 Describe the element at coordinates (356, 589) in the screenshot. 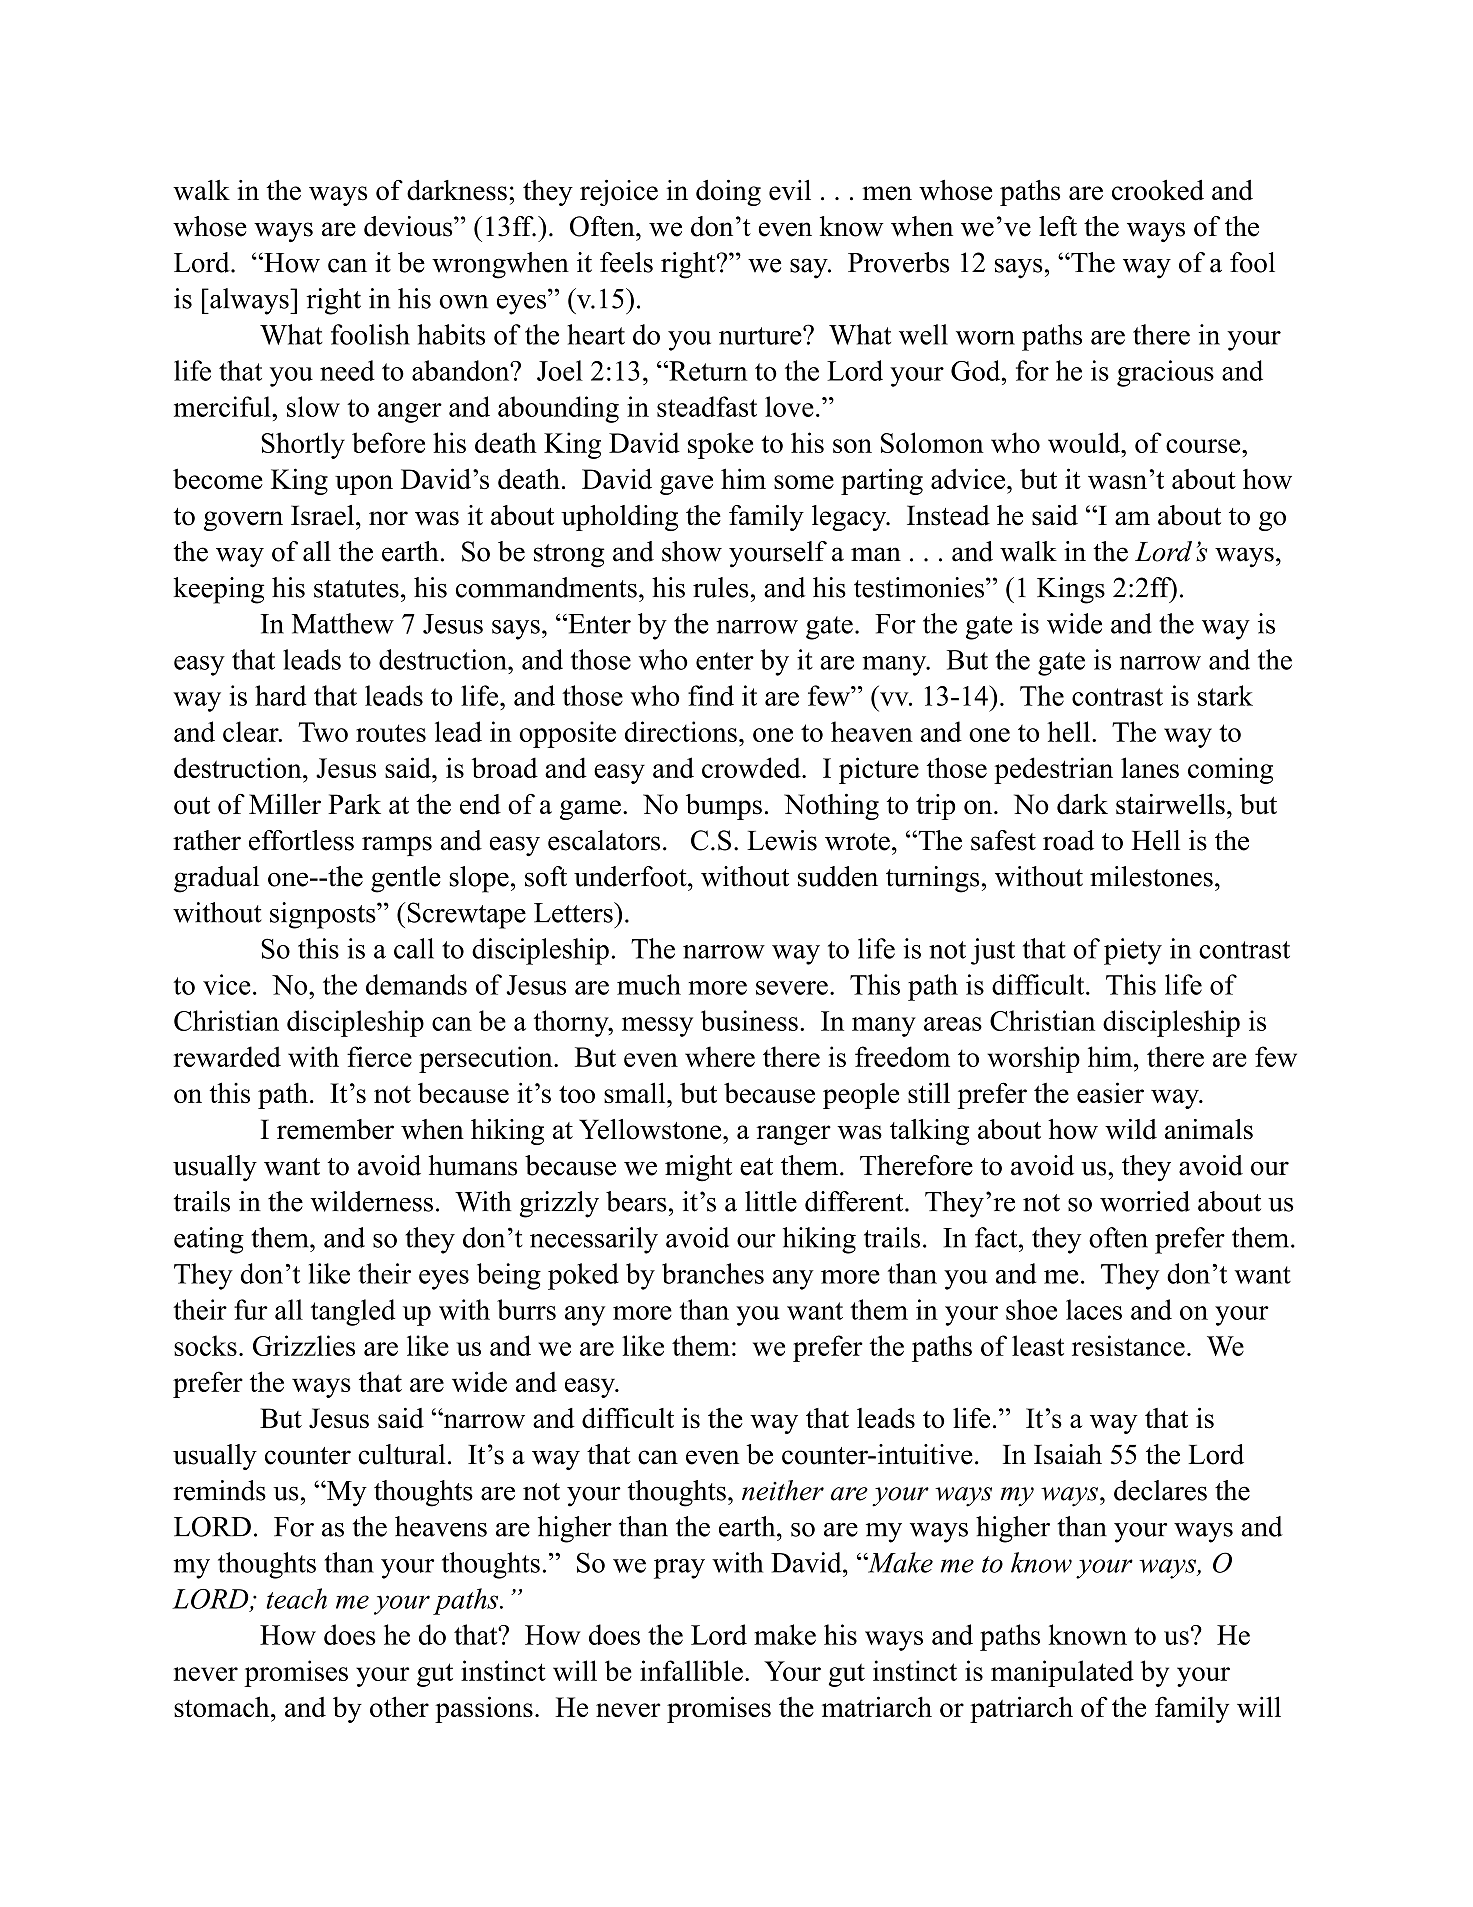

I see `statutes` at that location.
